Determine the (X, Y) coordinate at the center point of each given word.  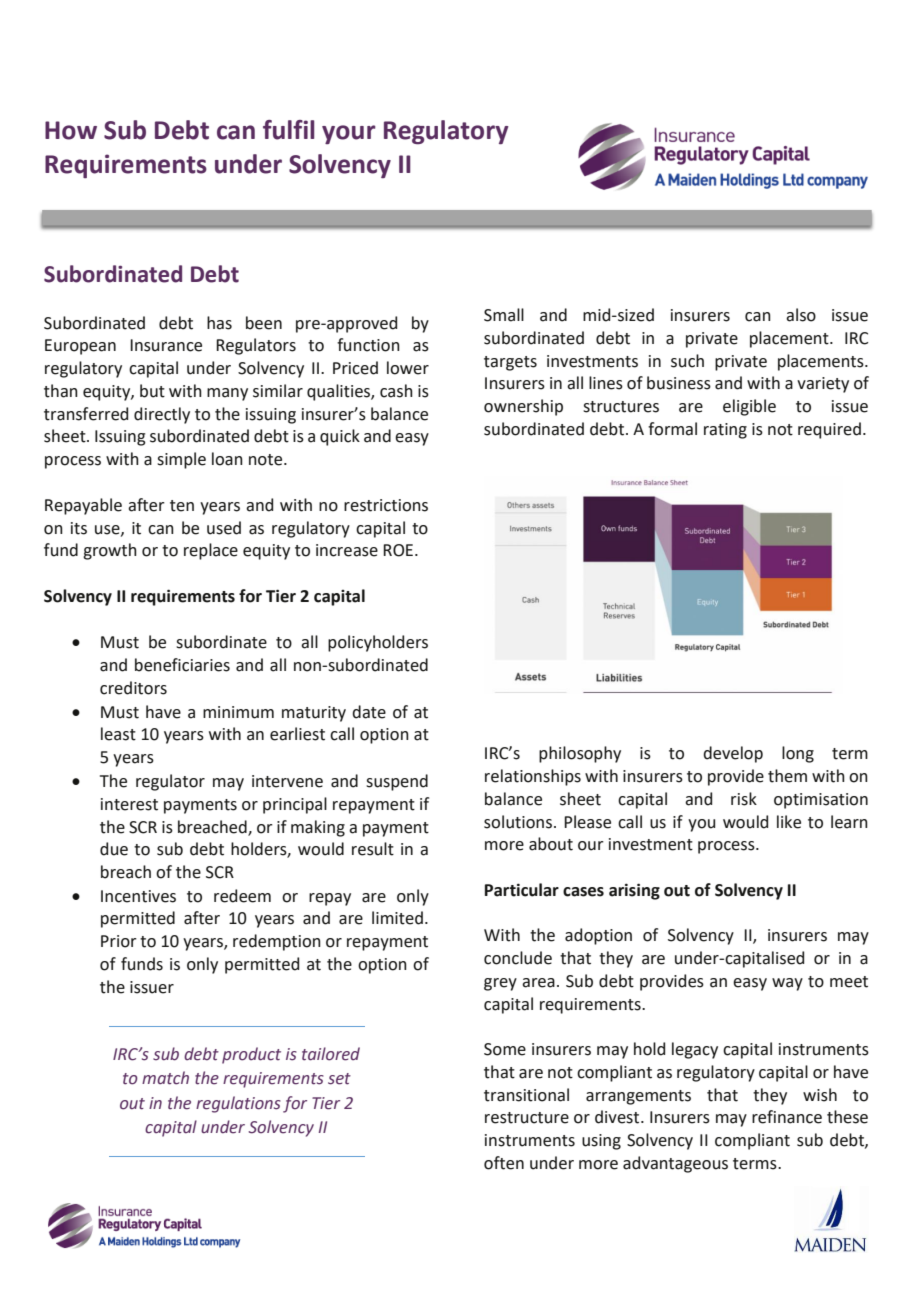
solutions (518, 822)
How (71, 130)
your (349, 134)
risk (744, 799)
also (801, 315)
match (165, 1078)
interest (129, 804)
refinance (787, 1117)
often (504, 1163)
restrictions (386, 505)
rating (725, 431)
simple (181, 460)
